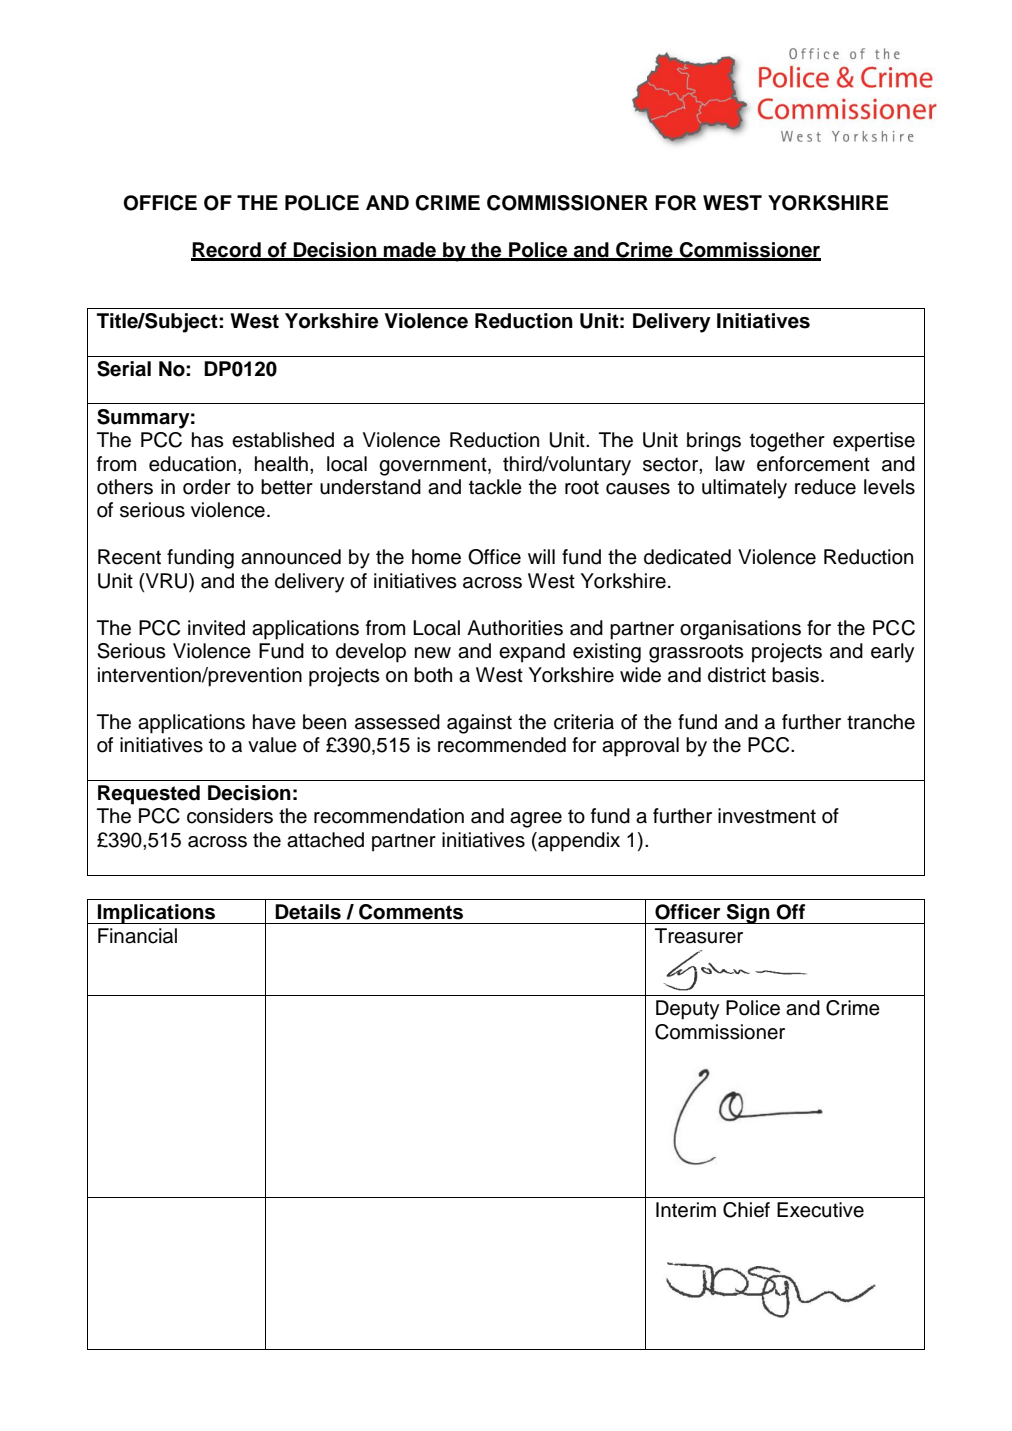 The width and height of the screenshot is (1012, 1431). What do you see at coordinates (208, 440) in the screenshot?
I see `has` at bounding box center [208, 440].
